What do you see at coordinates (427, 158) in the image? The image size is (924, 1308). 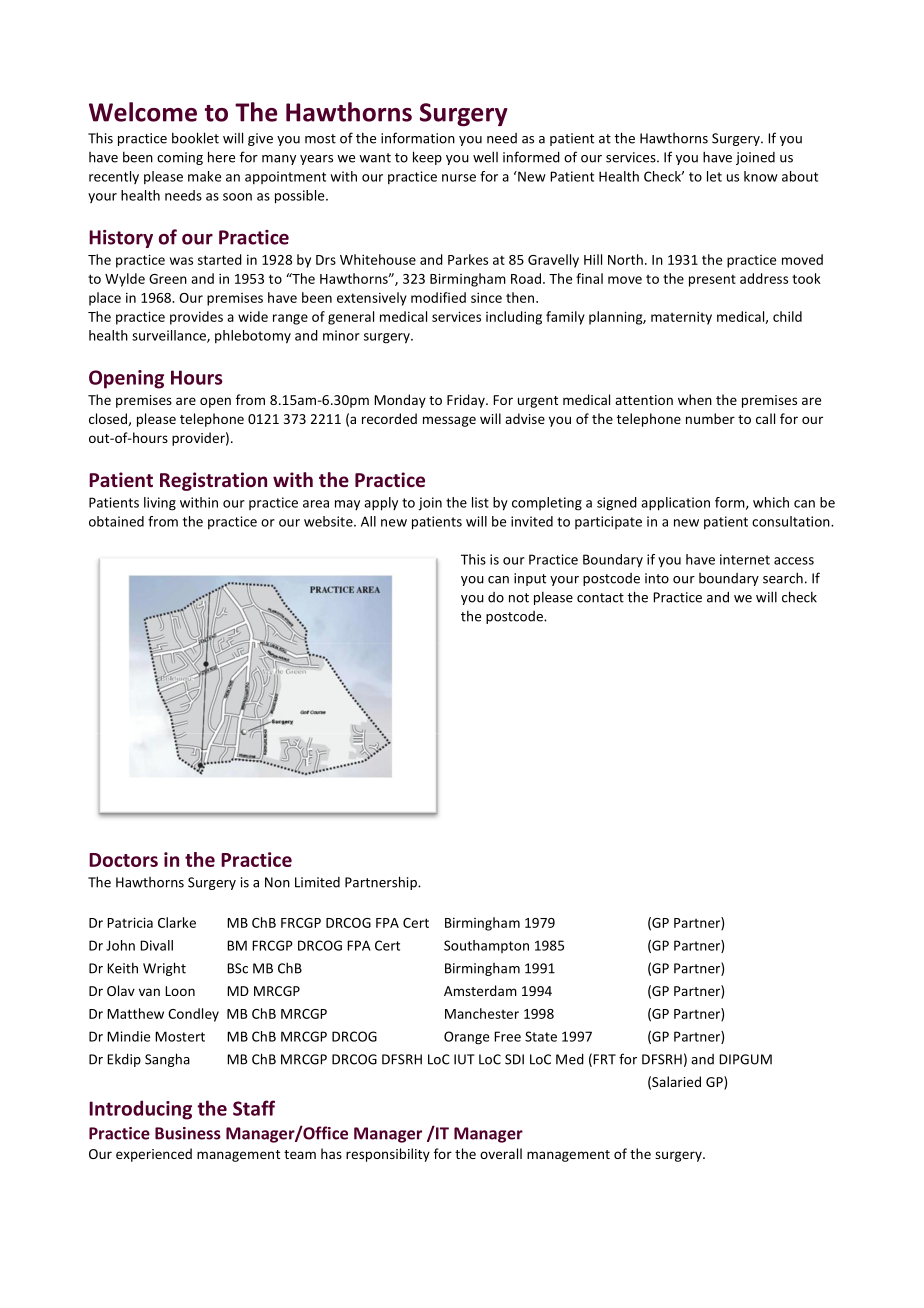 I see `keep` at bounding box center [427, 158].
